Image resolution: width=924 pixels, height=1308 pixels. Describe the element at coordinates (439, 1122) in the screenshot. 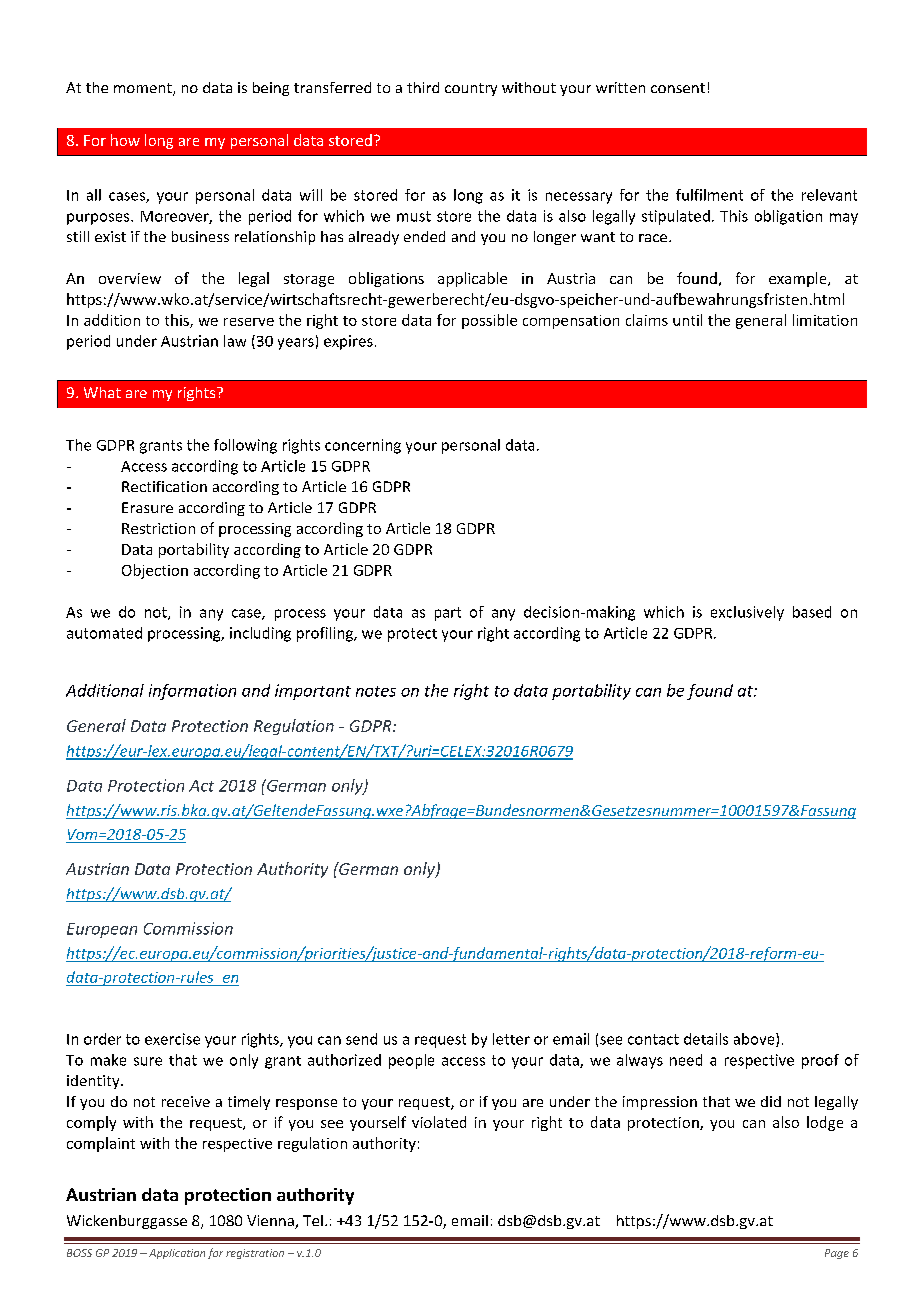

I see `violated` at that location.
